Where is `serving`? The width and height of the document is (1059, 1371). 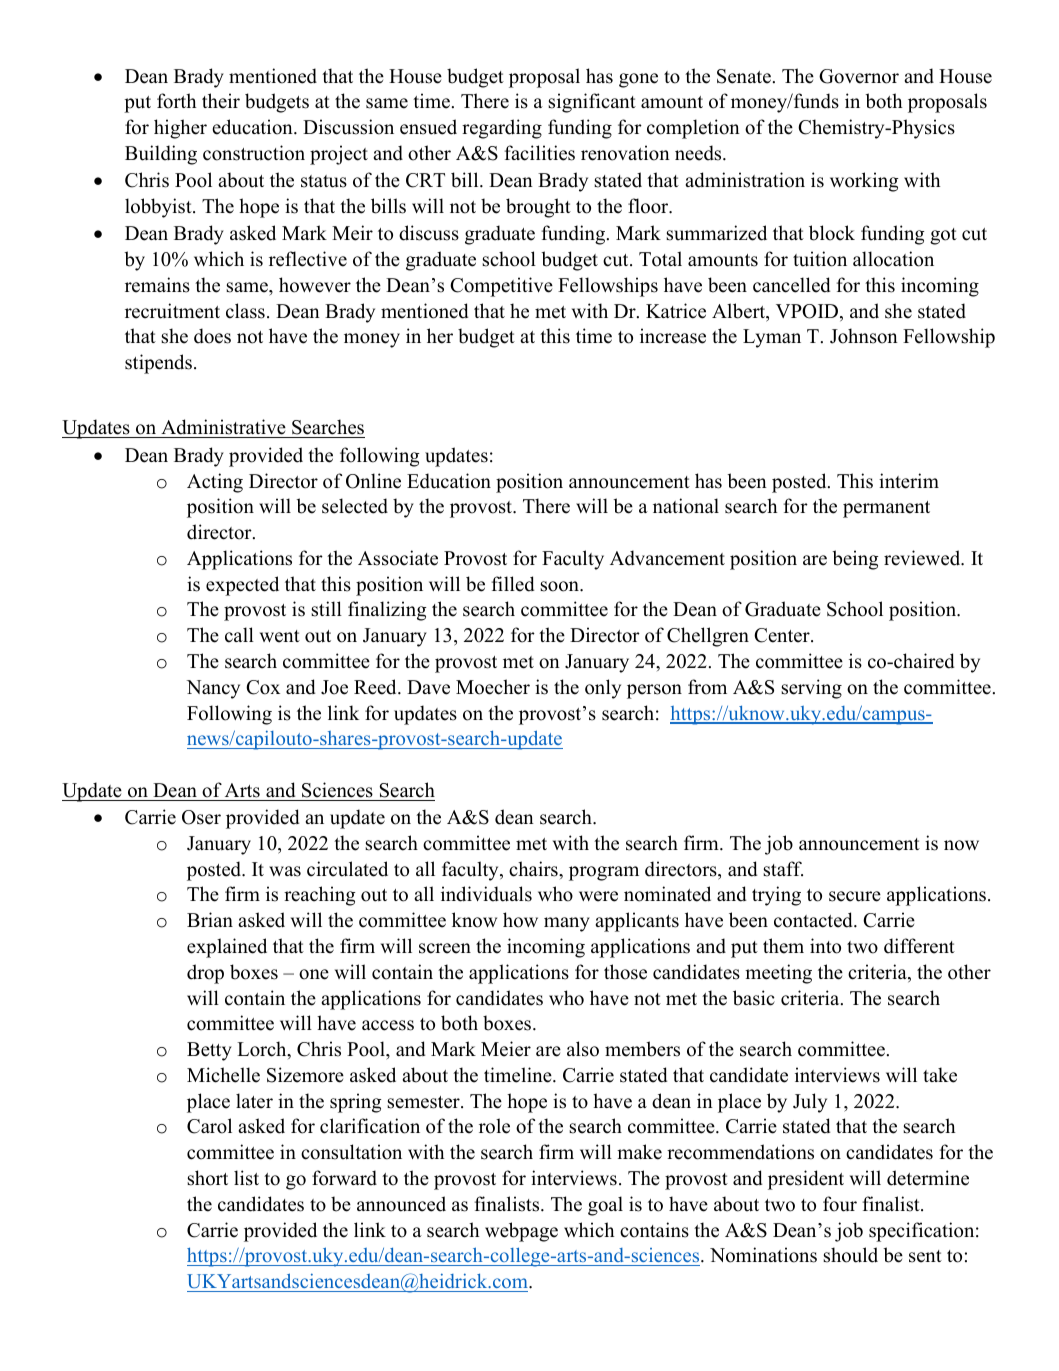
serving is located at coordinates (811, 689).
